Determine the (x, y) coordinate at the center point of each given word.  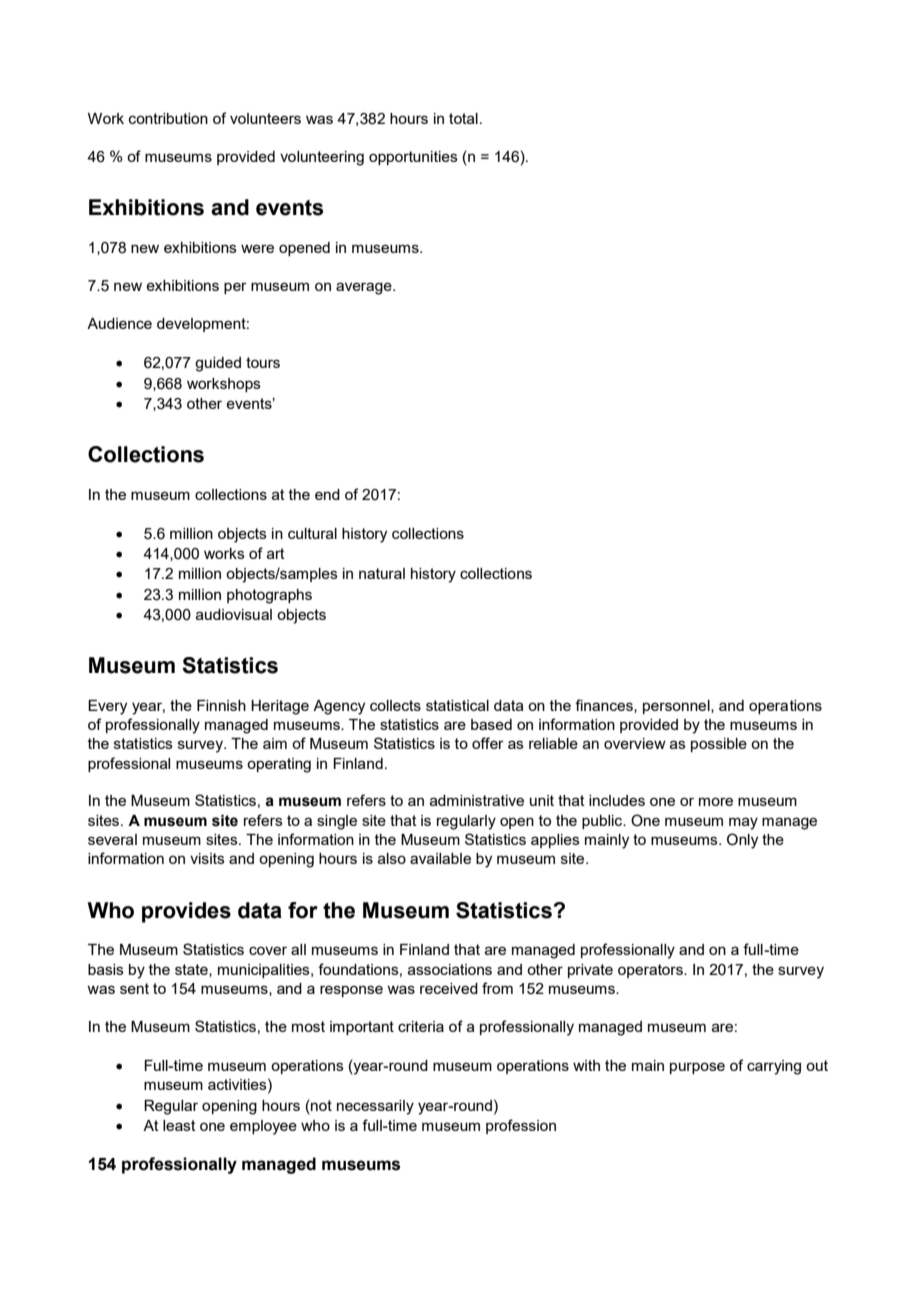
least (179, 1125)
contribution (168, 118)
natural (382, 573)
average (365, 288)
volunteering (322, 158)
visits (207, 858)
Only (742, 841)
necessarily (375, 1107)
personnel (677, 707)
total (463, 118)
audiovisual (234, 614)
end (327, 494)
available (440, 858)
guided (218, 364)
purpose (697, 1068)
